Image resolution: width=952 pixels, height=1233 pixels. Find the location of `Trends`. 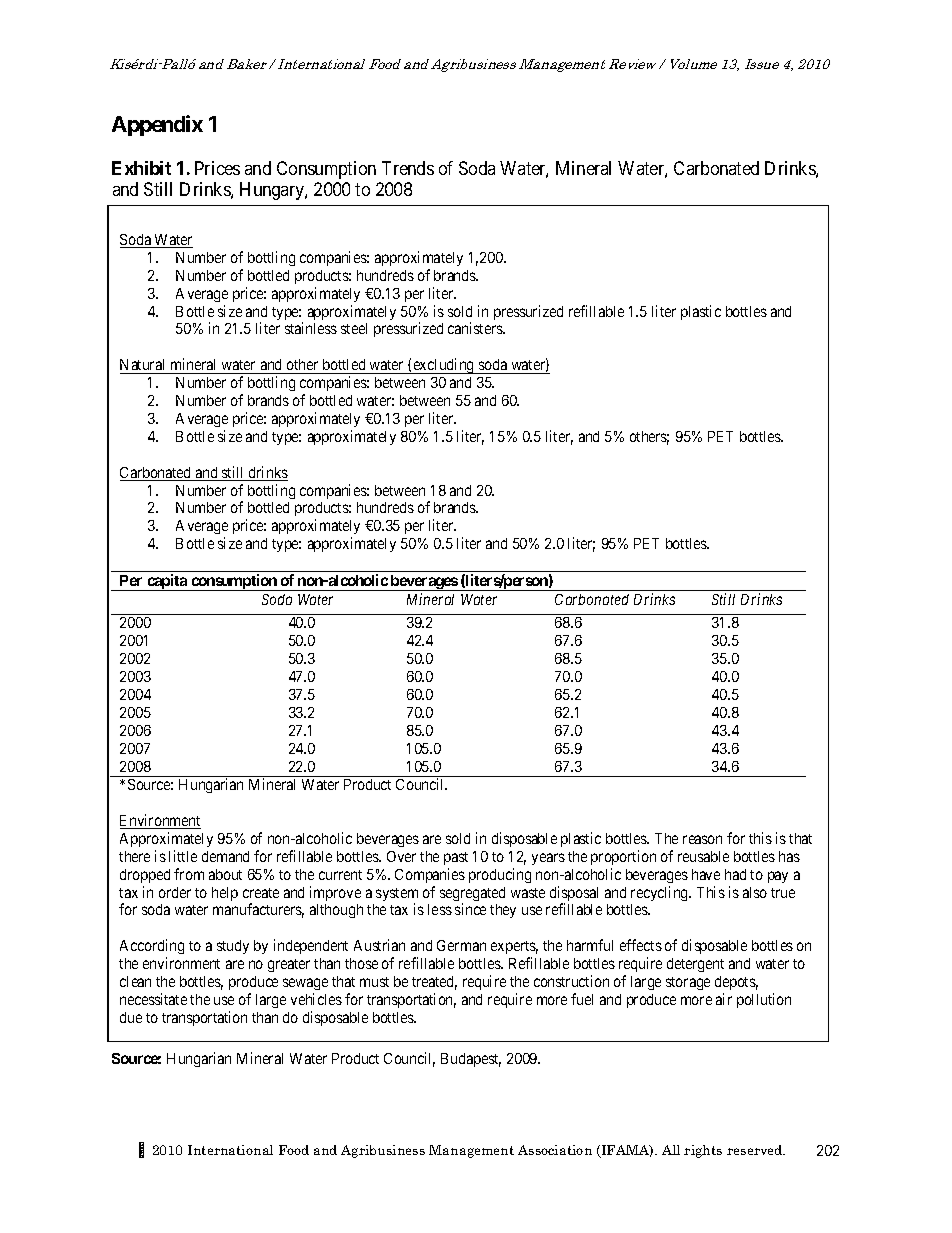

Trends is located at coordinates (408, 168).
